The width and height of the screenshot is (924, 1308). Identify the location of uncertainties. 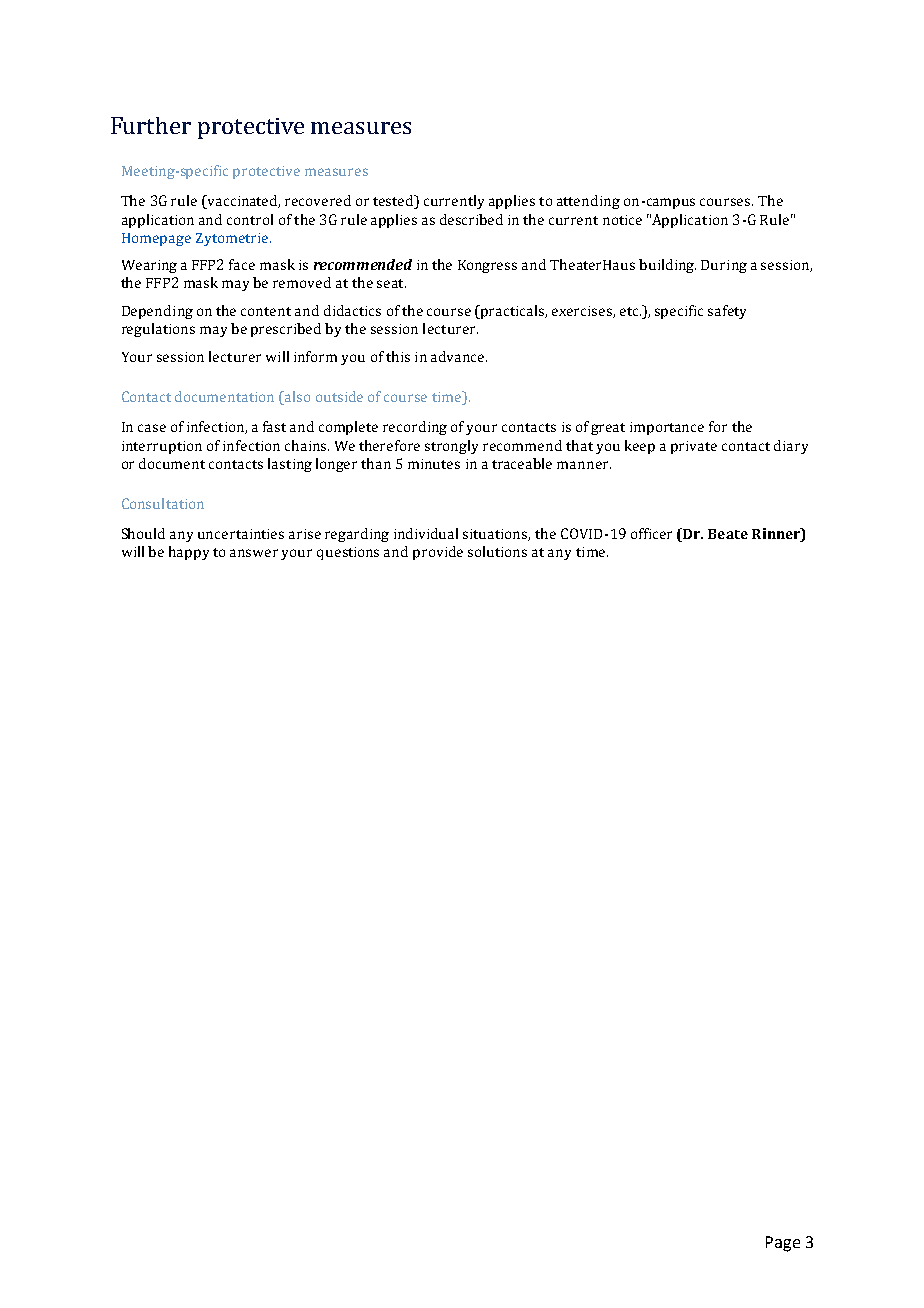
(241, 534).
